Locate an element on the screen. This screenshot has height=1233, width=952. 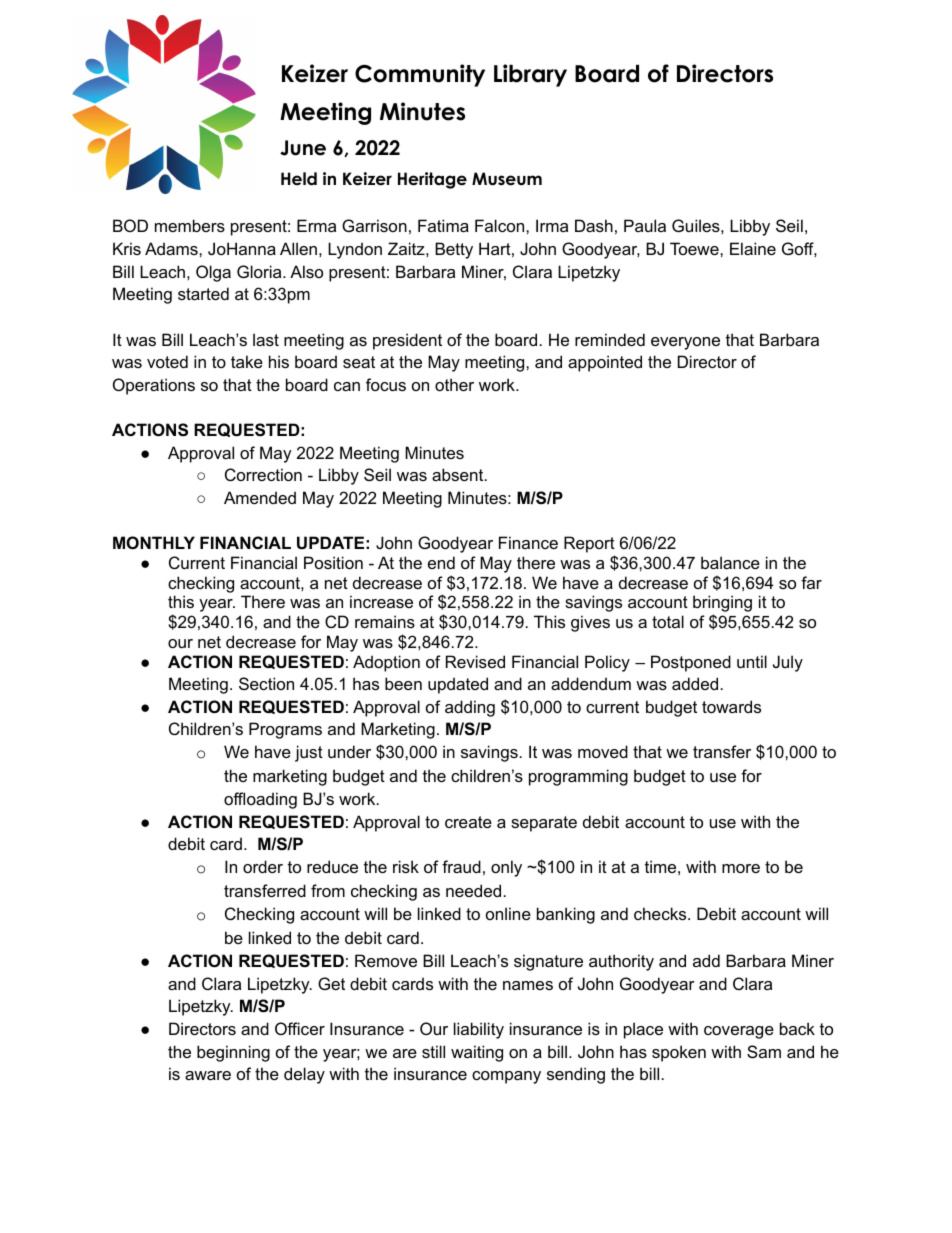
beginning is located at coordinates (233, 1053).
